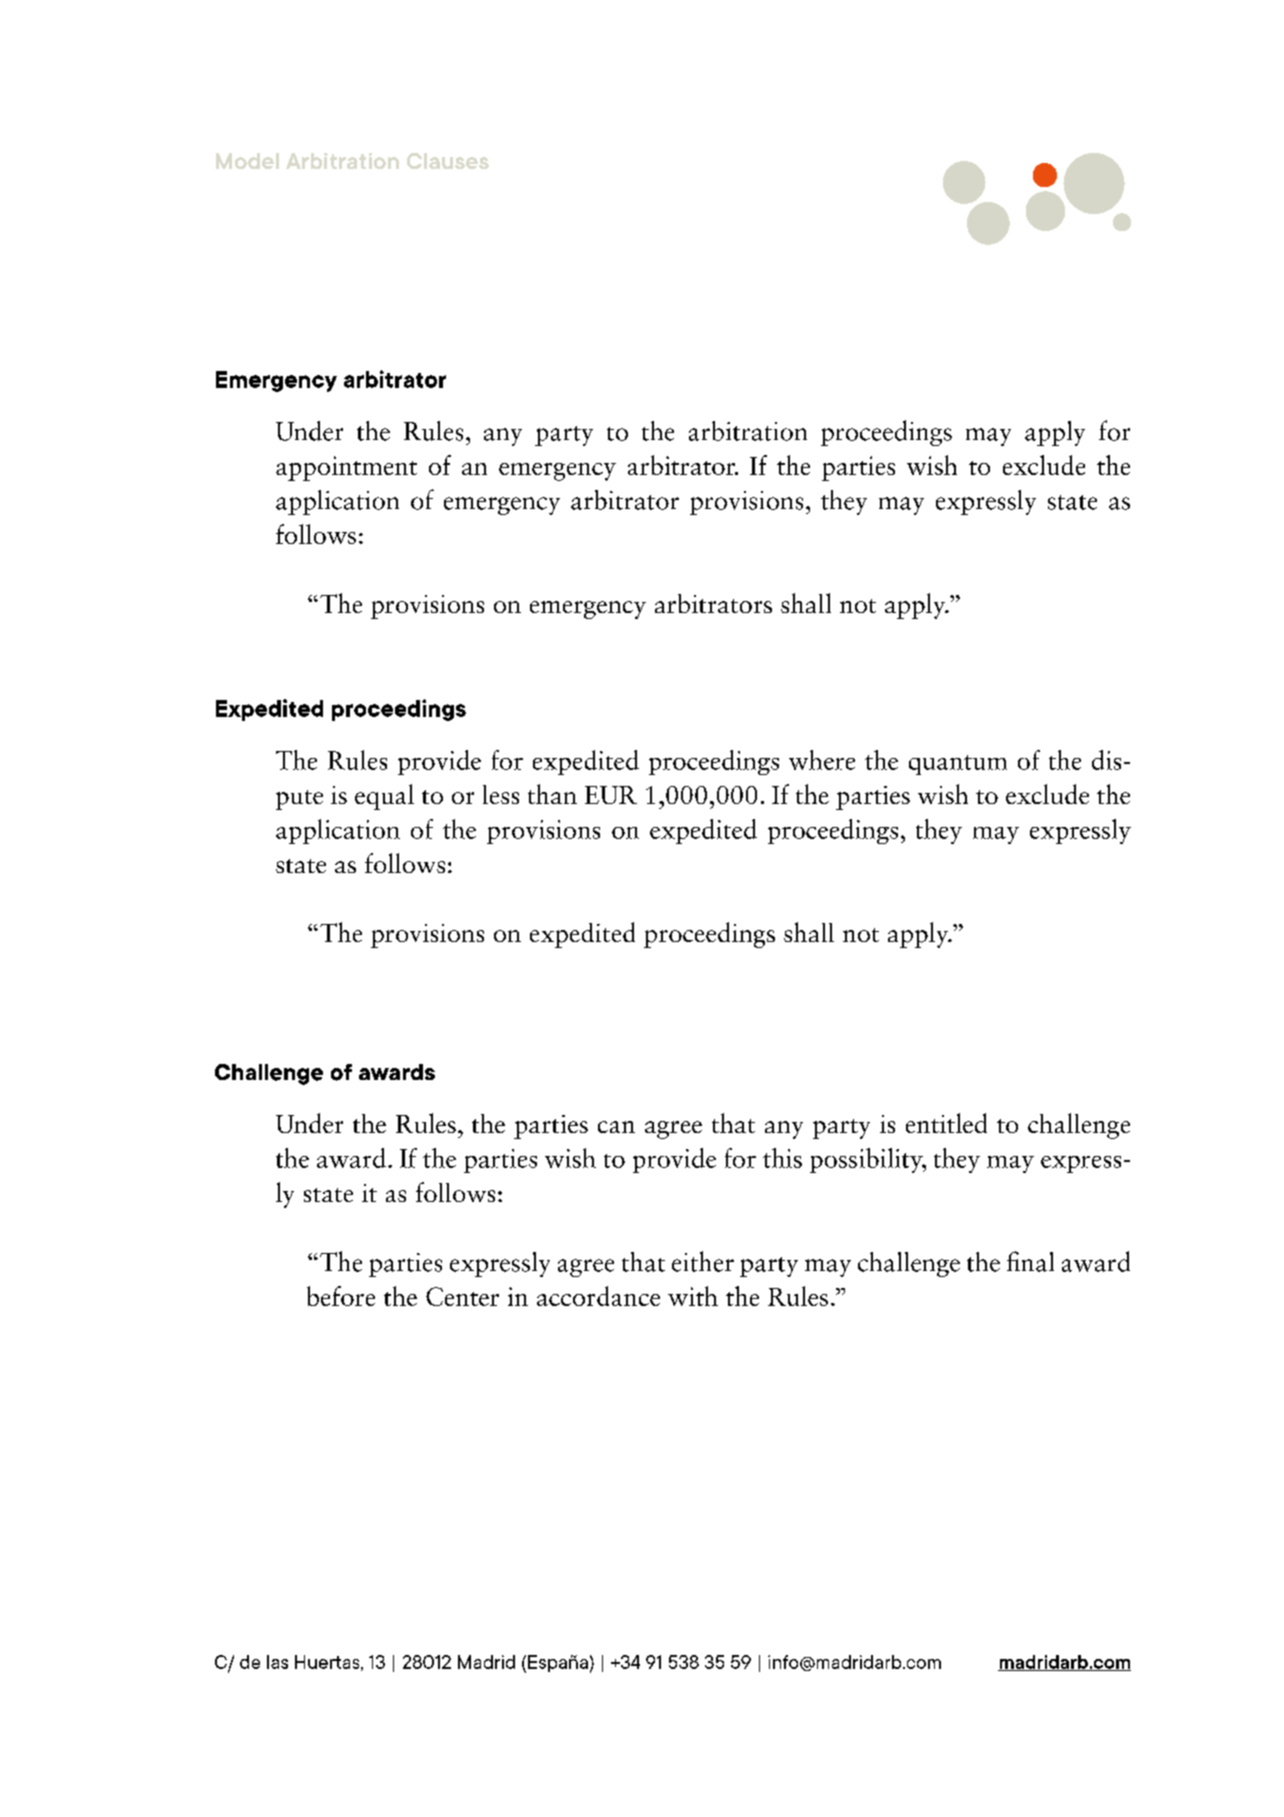  I want to click on with, so click(693, 1296).
